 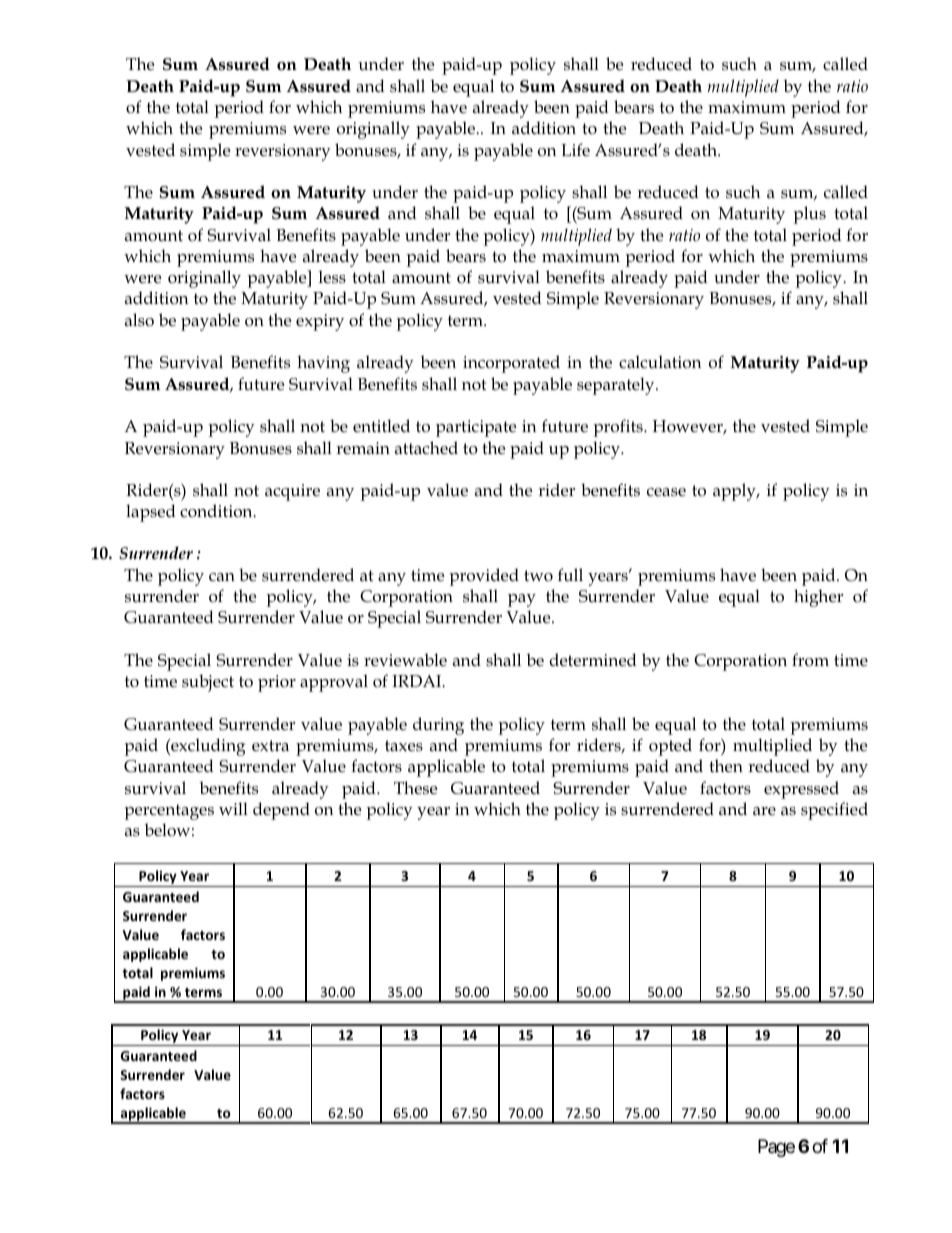 What do you see at coordinates (575, 149) in the screenshot?
I see `Life` at bounding box center [575, 149].
